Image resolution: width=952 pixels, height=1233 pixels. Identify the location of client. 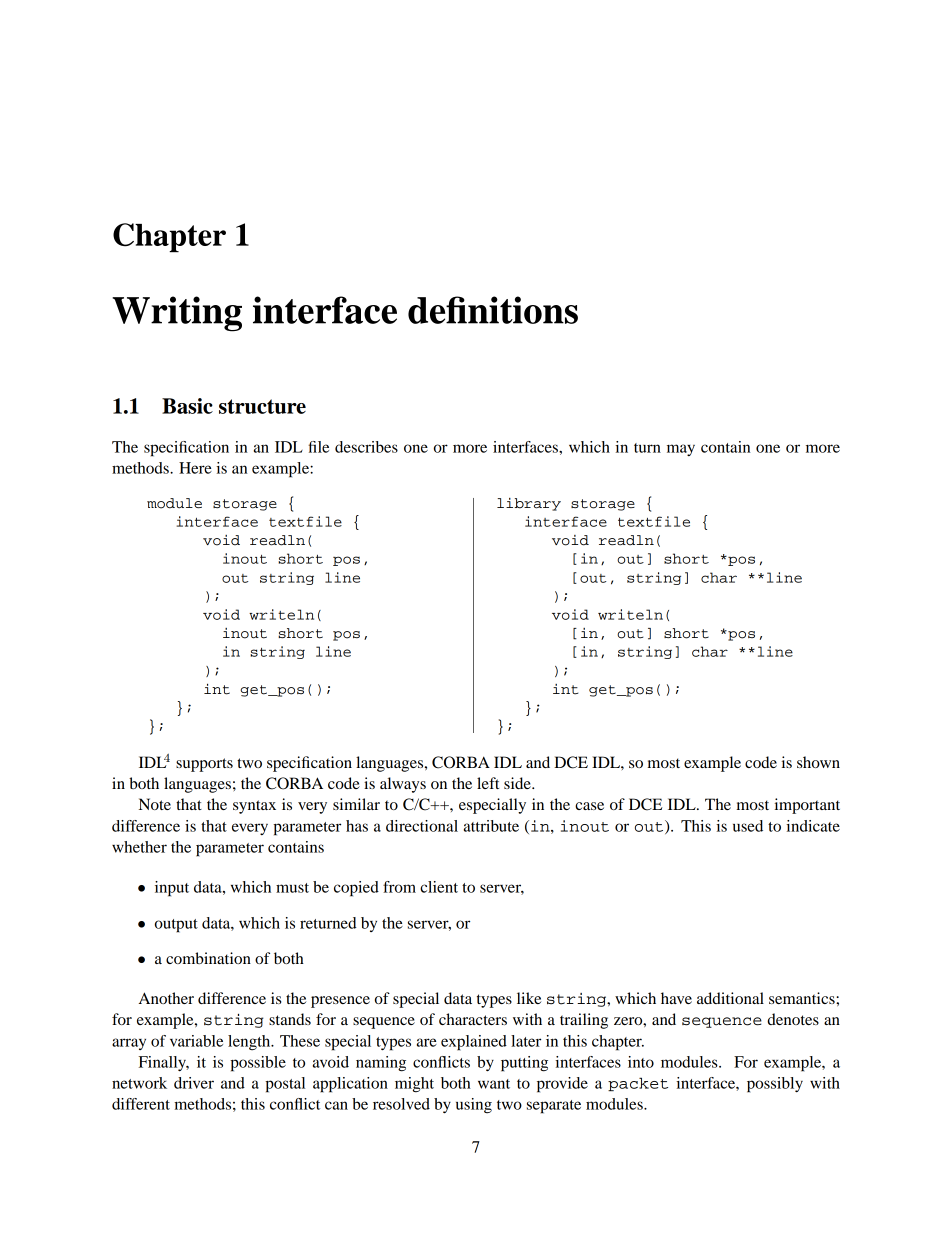
(439, 887).
